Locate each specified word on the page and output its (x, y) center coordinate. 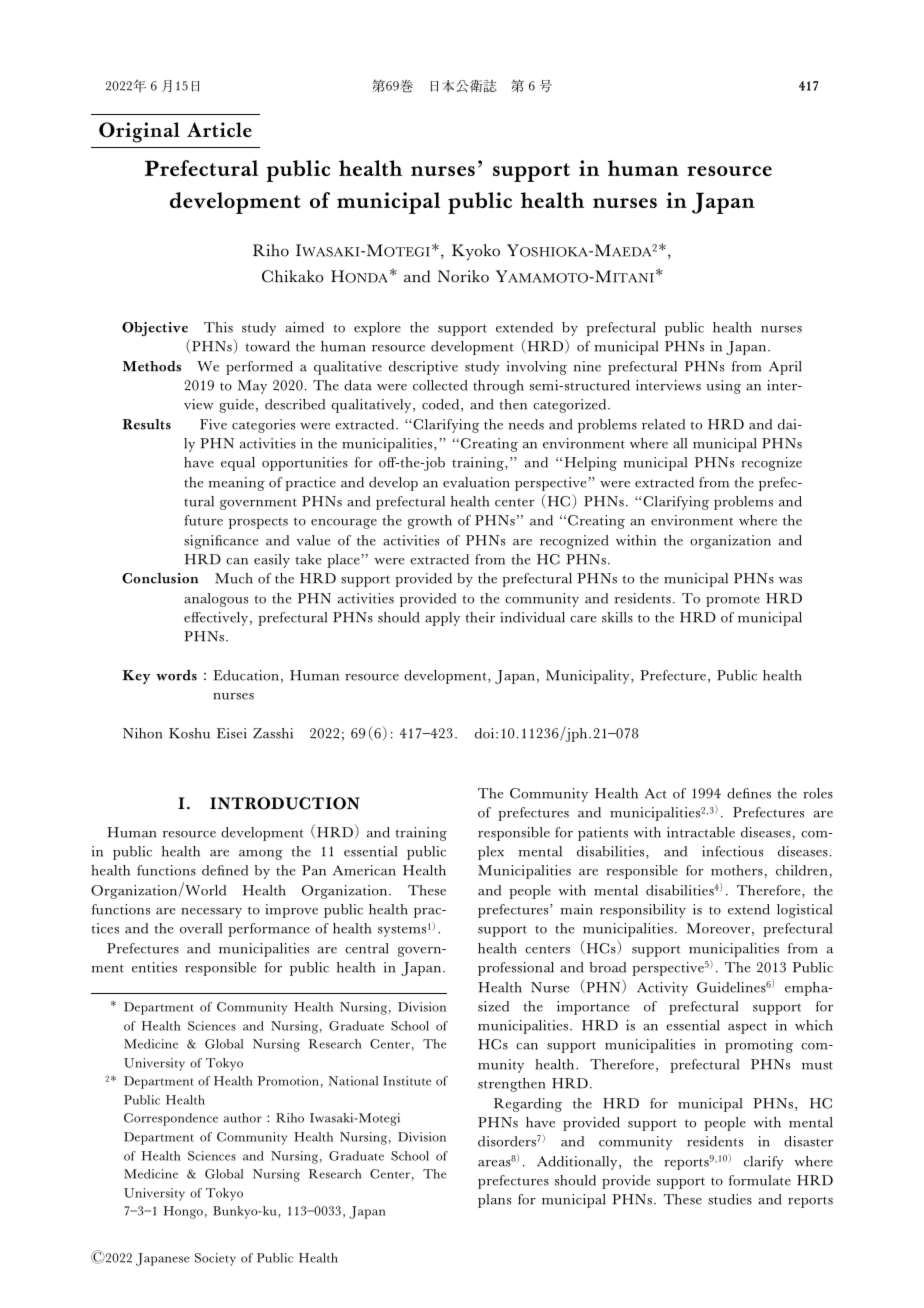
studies (730, 1199)
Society (215, 1259)
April (785, 368)
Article (219, 129)
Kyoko (476, 252)
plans (494, 1201)
